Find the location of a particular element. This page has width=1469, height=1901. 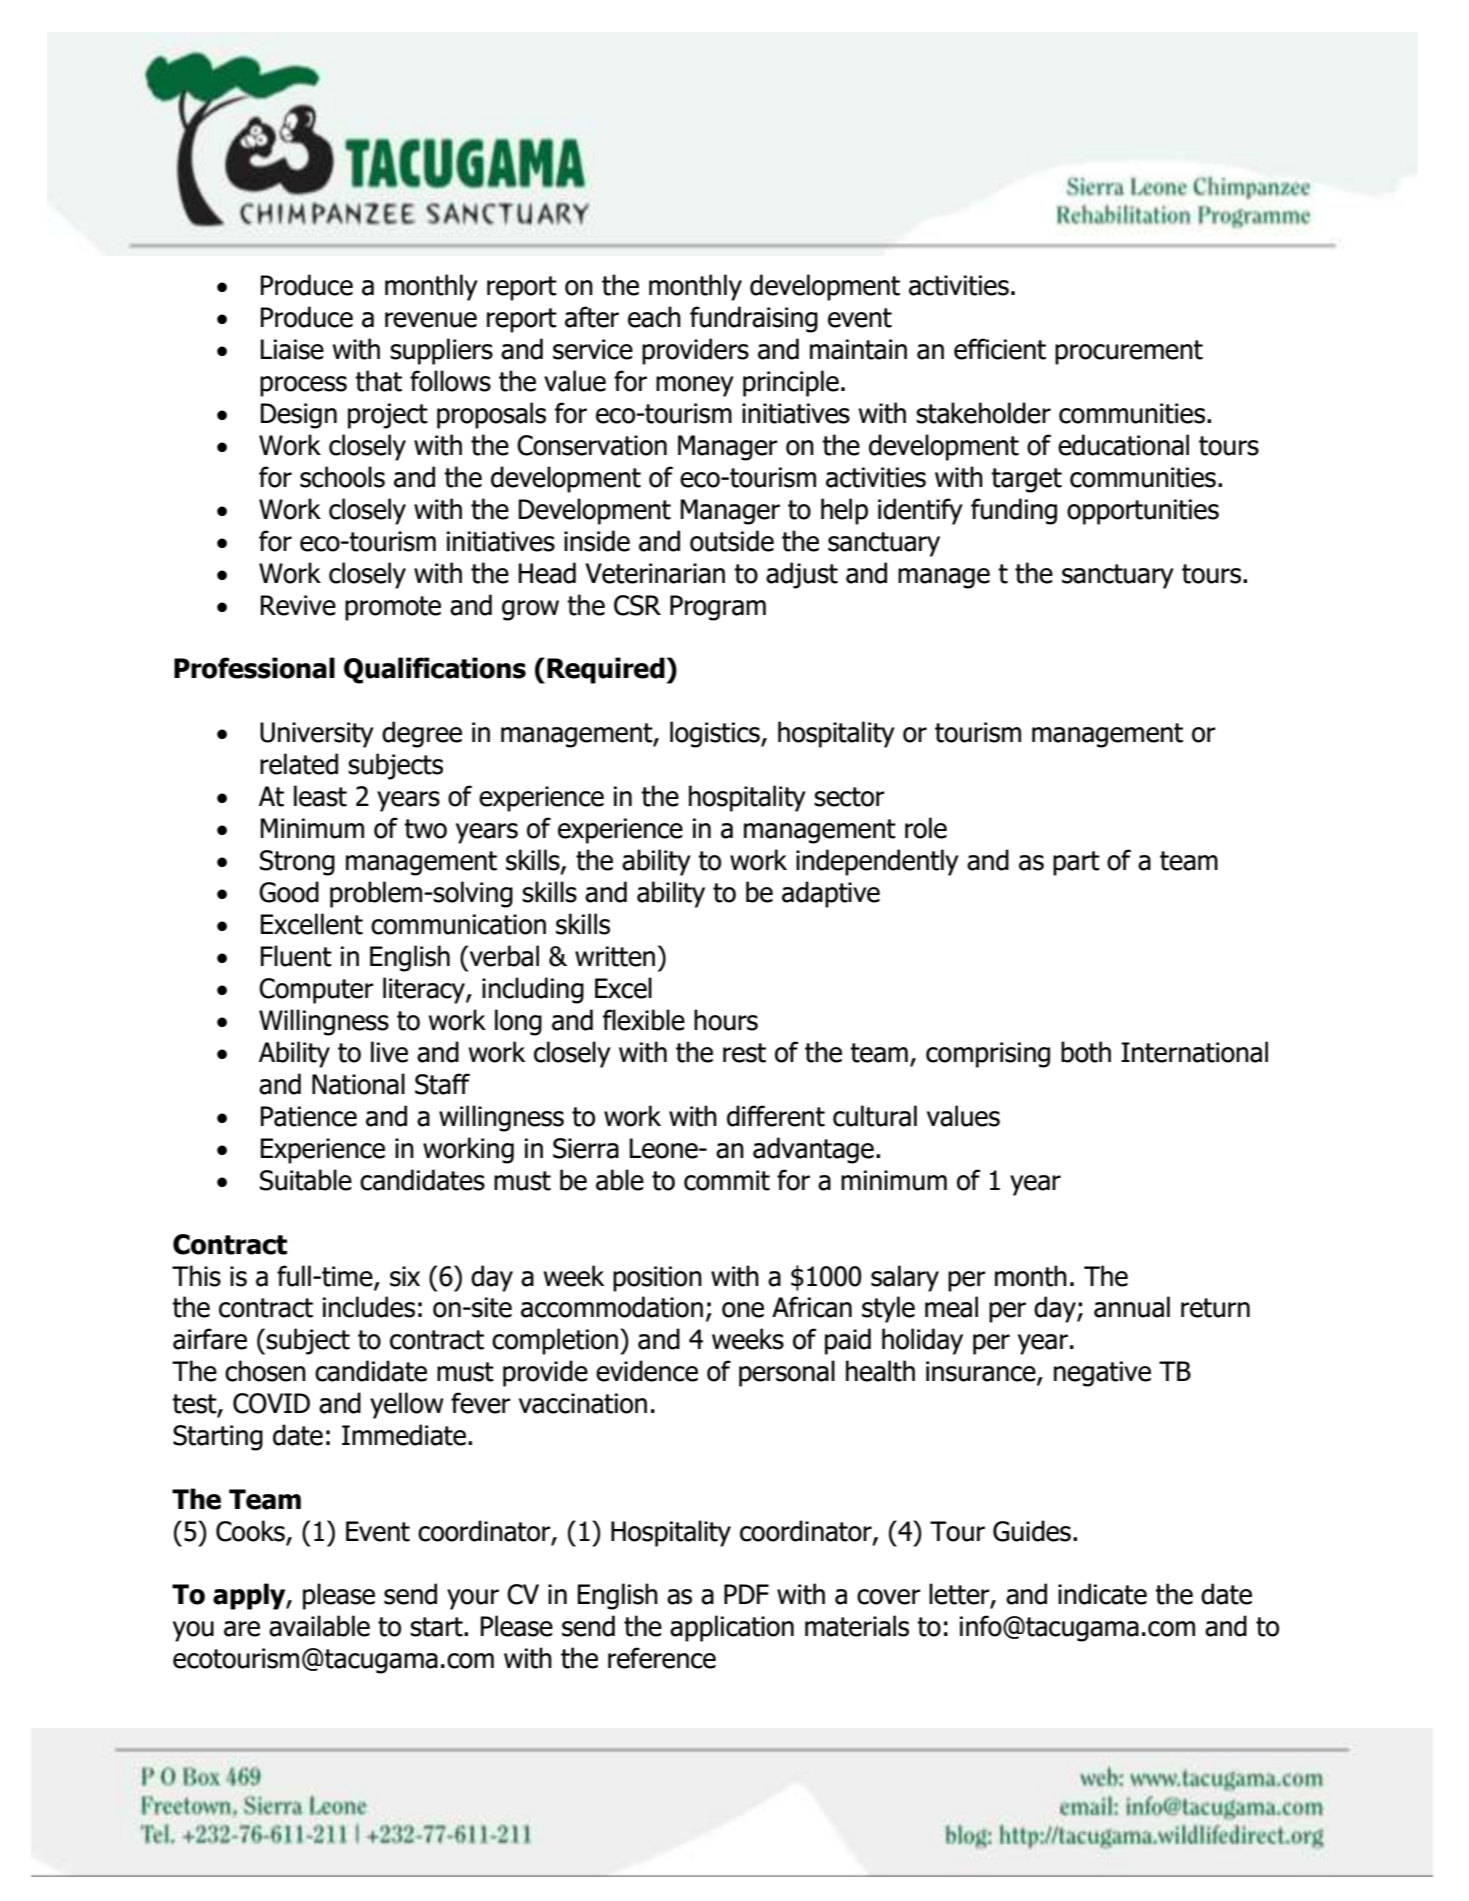

Professional is located at coordinates (254, 668).
